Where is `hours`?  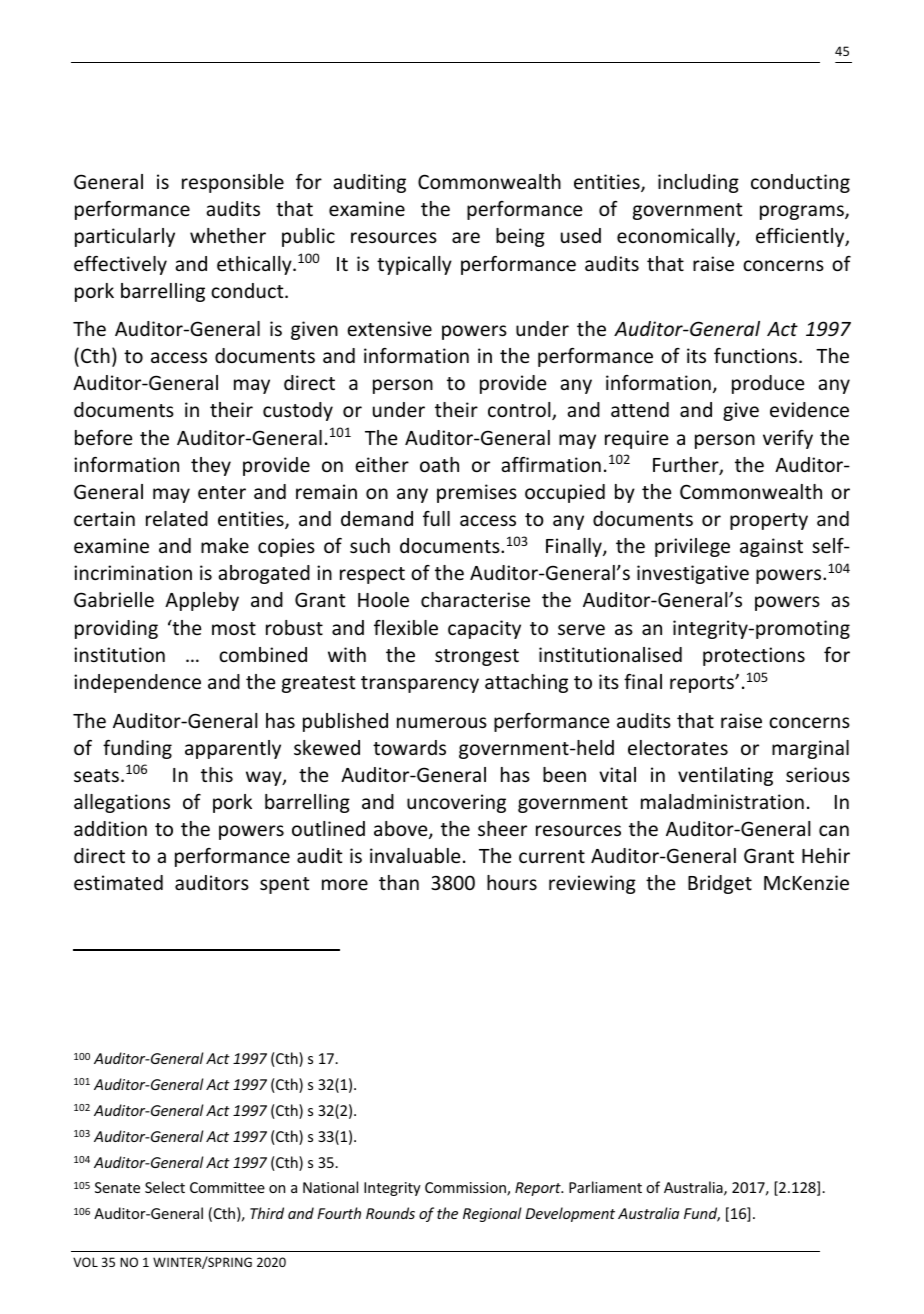 hours is located at coordinates (512, 882).
